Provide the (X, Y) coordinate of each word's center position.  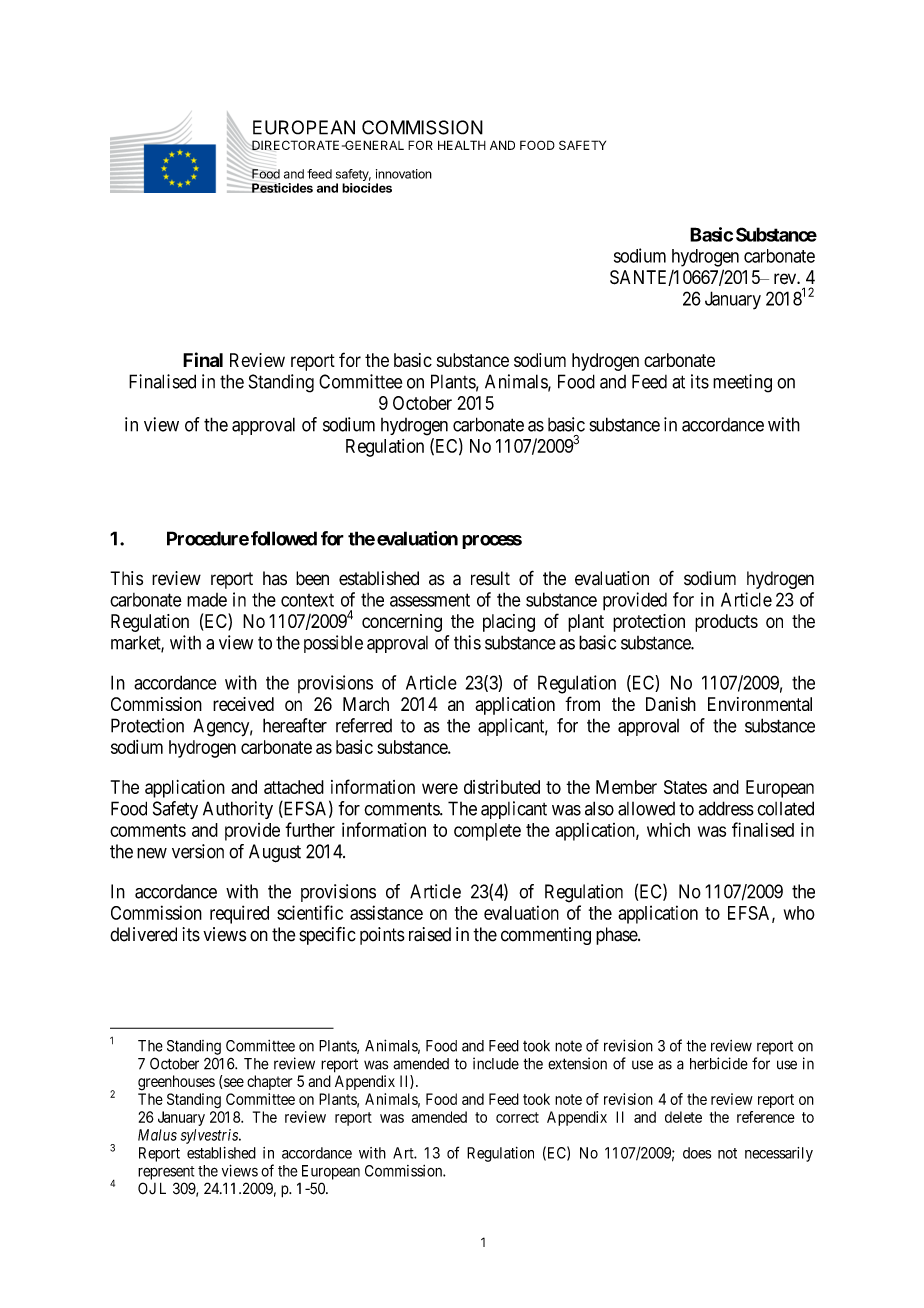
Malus (157, 1135)
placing (509, 623)
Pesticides (281, 188)
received (243, 704)
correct (517, 1117)
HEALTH (462, 145)
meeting (742, 383)
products (726, 623)
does (697, 1153)
